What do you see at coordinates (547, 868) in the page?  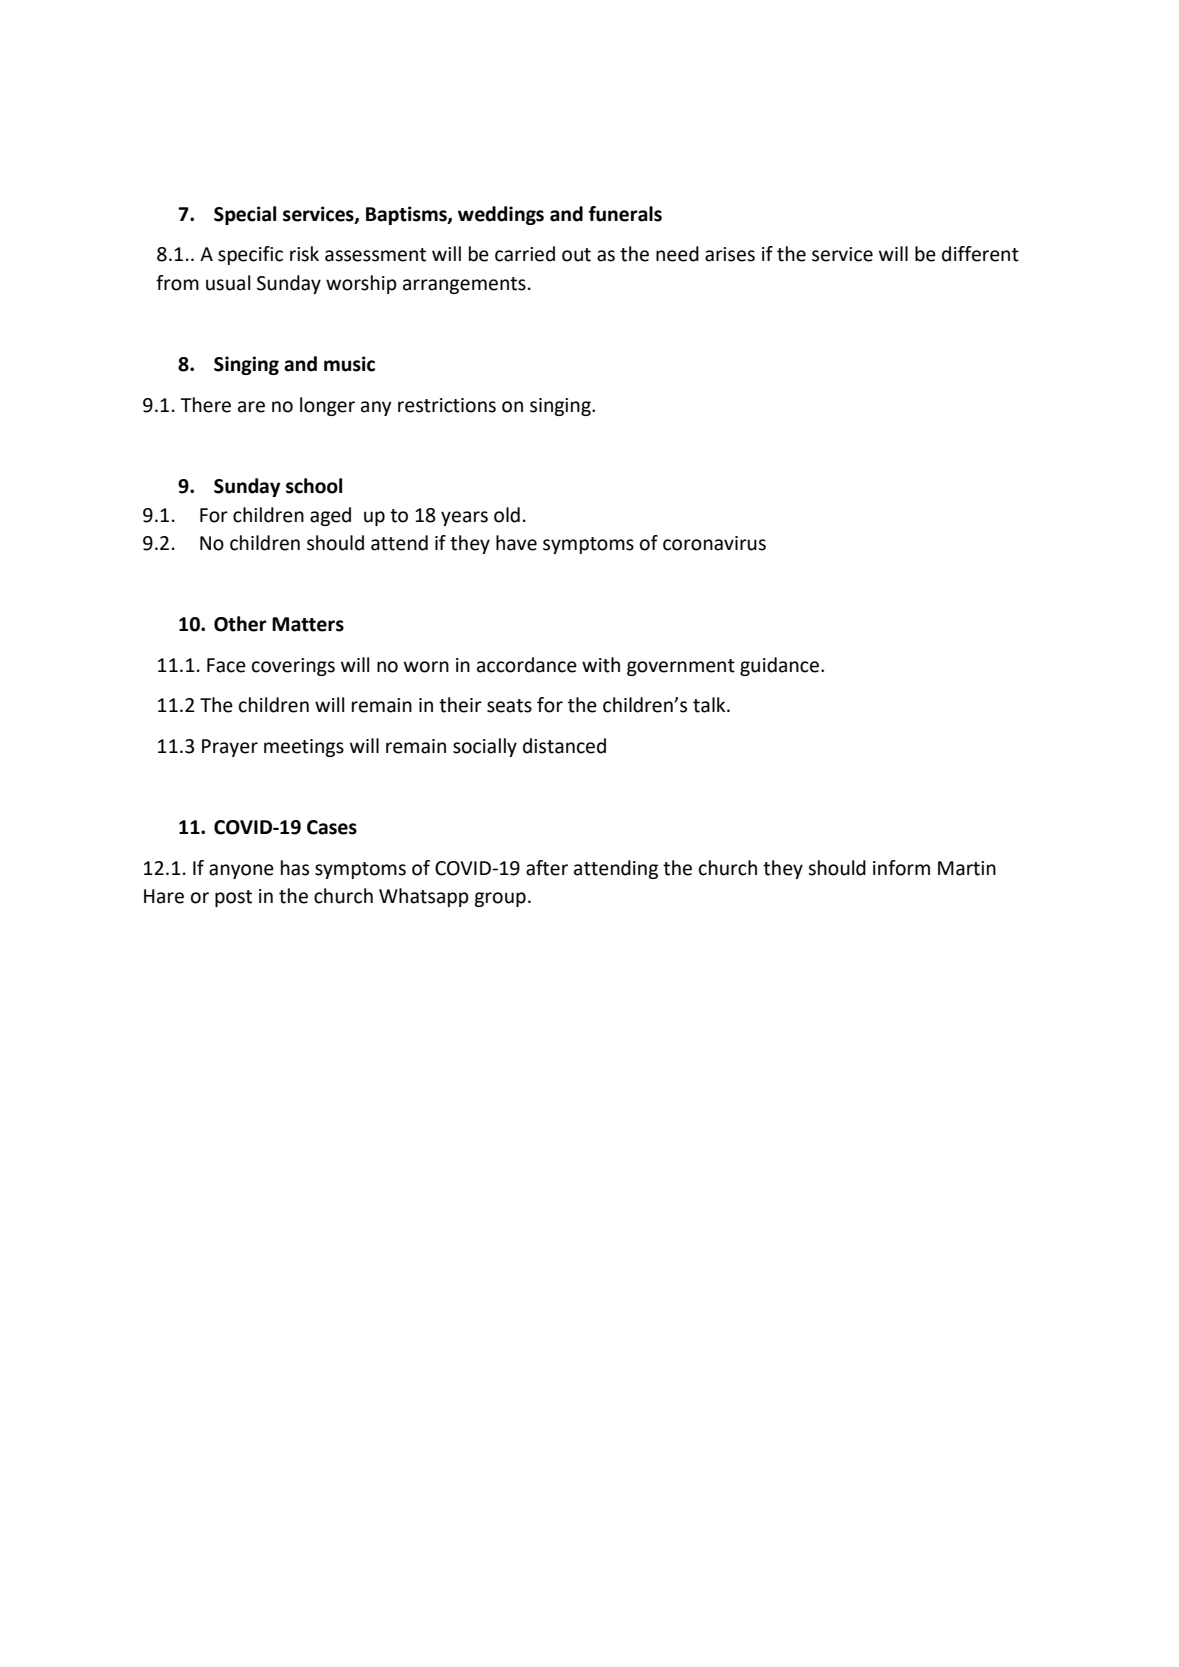 I see `after` at bounding box center [547, 868].
